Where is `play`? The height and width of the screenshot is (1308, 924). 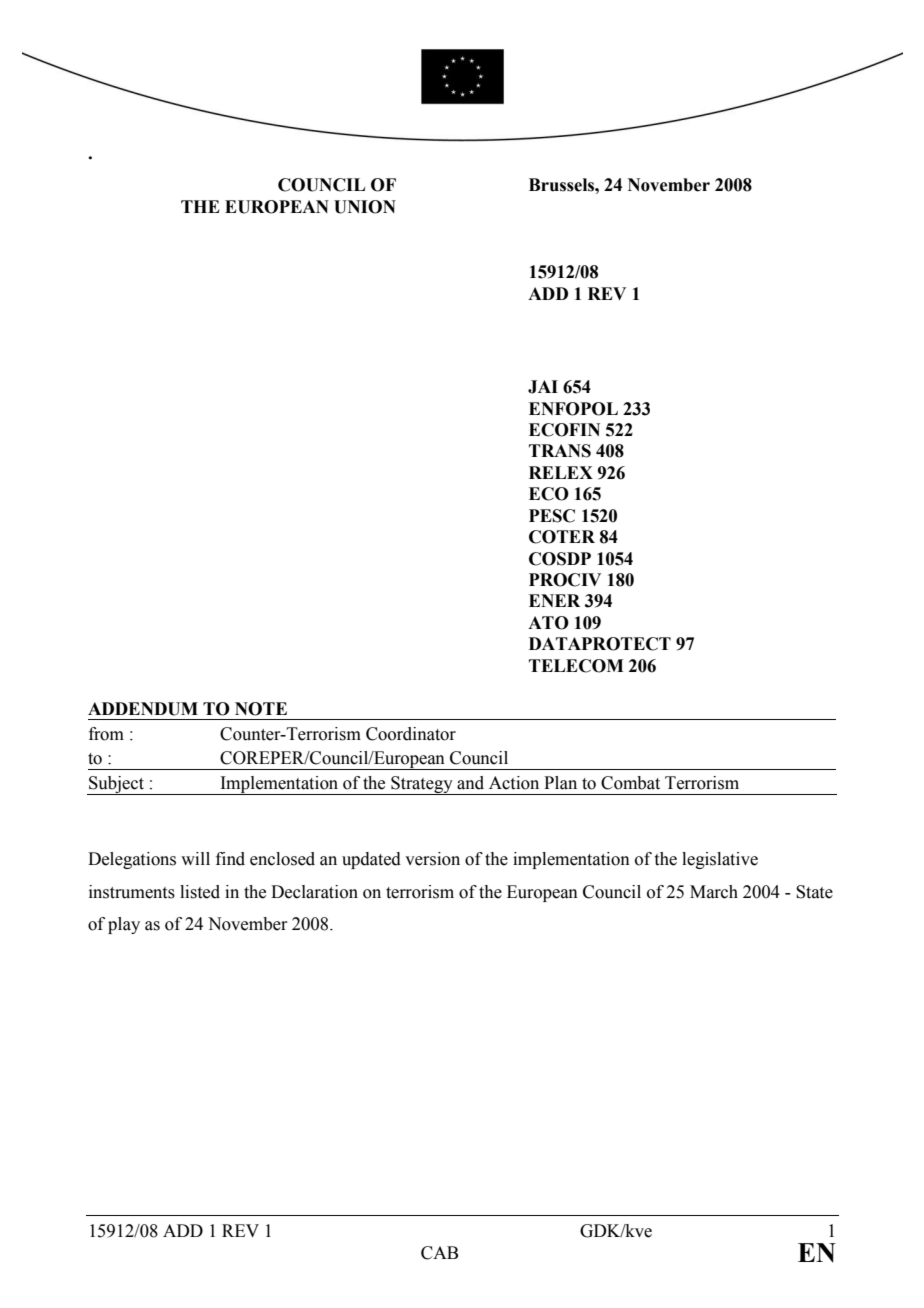
play is located at coordinates (124, 925).
